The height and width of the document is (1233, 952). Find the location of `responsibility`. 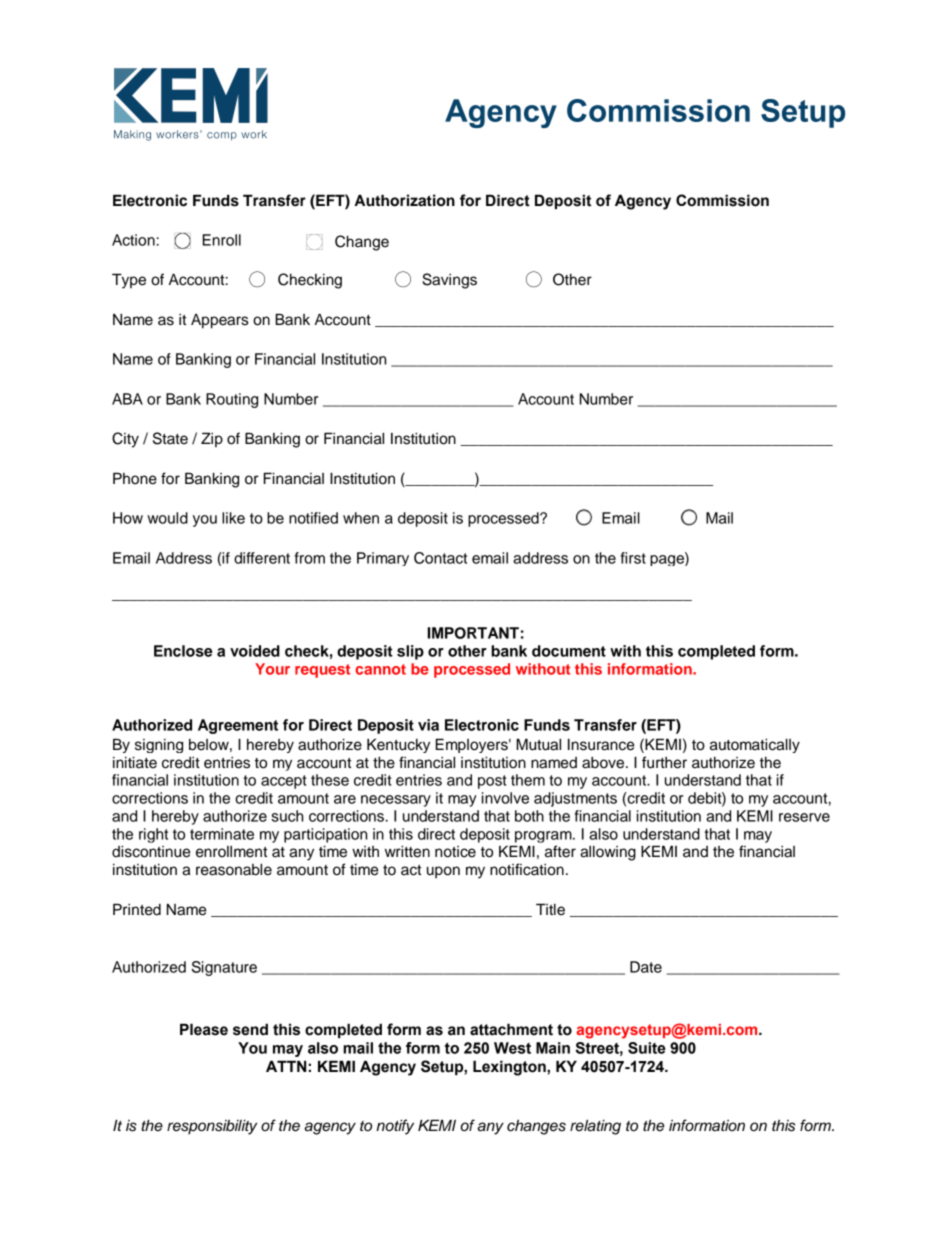

responsibility is located at coordinates (212, 1127).
